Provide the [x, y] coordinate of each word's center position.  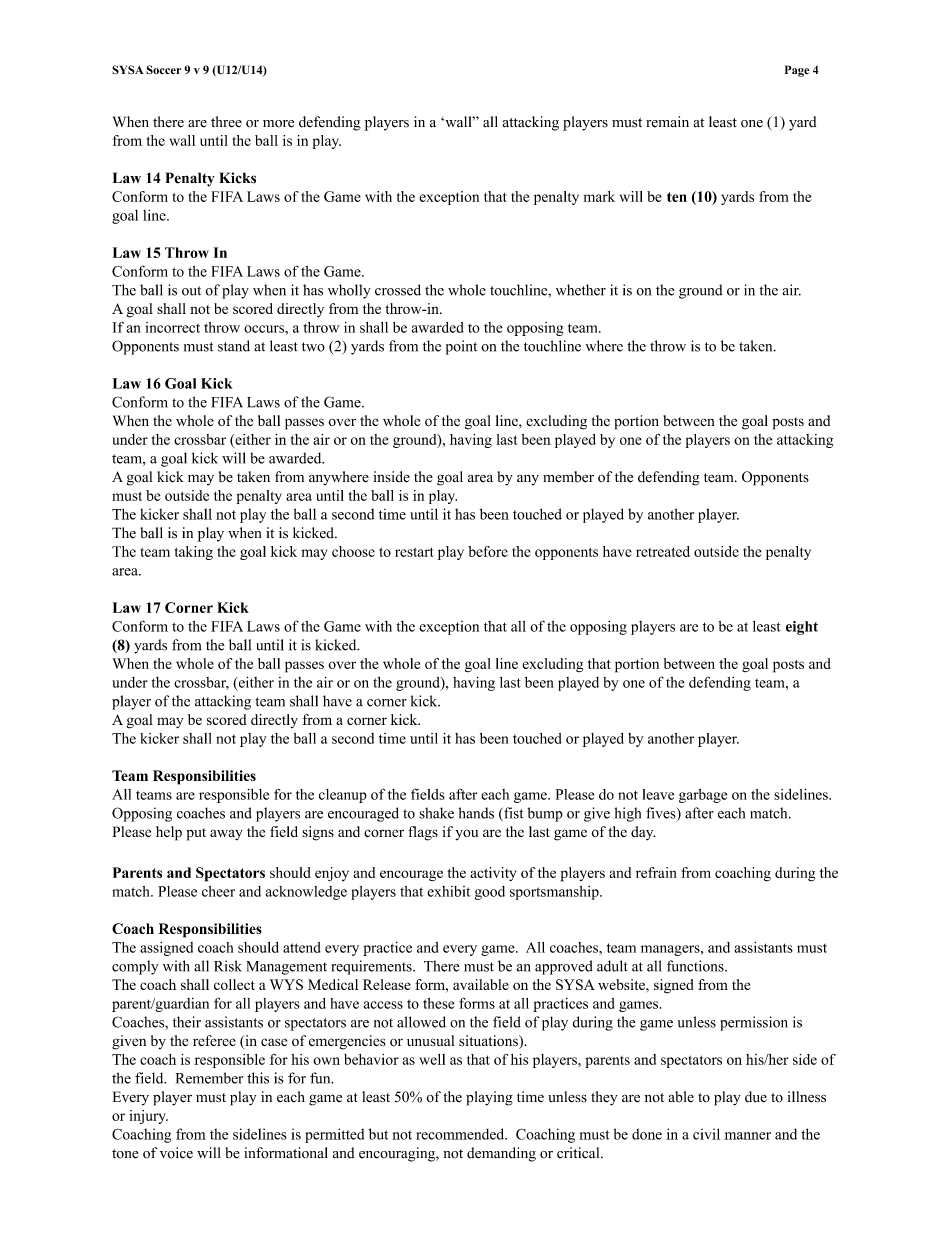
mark [599, 196]
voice [176, 1153]
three [226, 122]
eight [802, 628]
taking [194, 553]
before [488, 551]
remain [667, 122]
